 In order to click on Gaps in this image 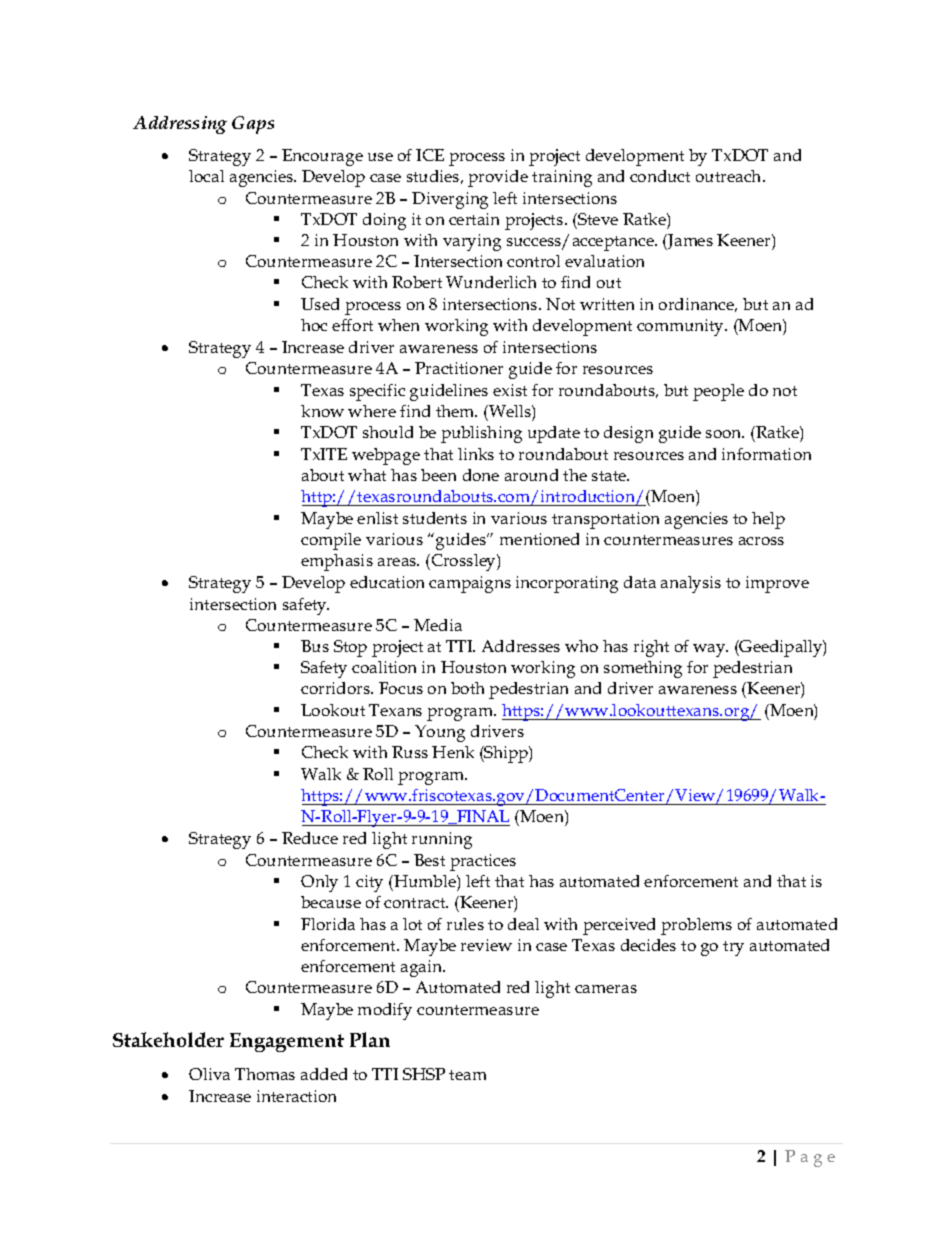, I will do `click(253, 125)`.
